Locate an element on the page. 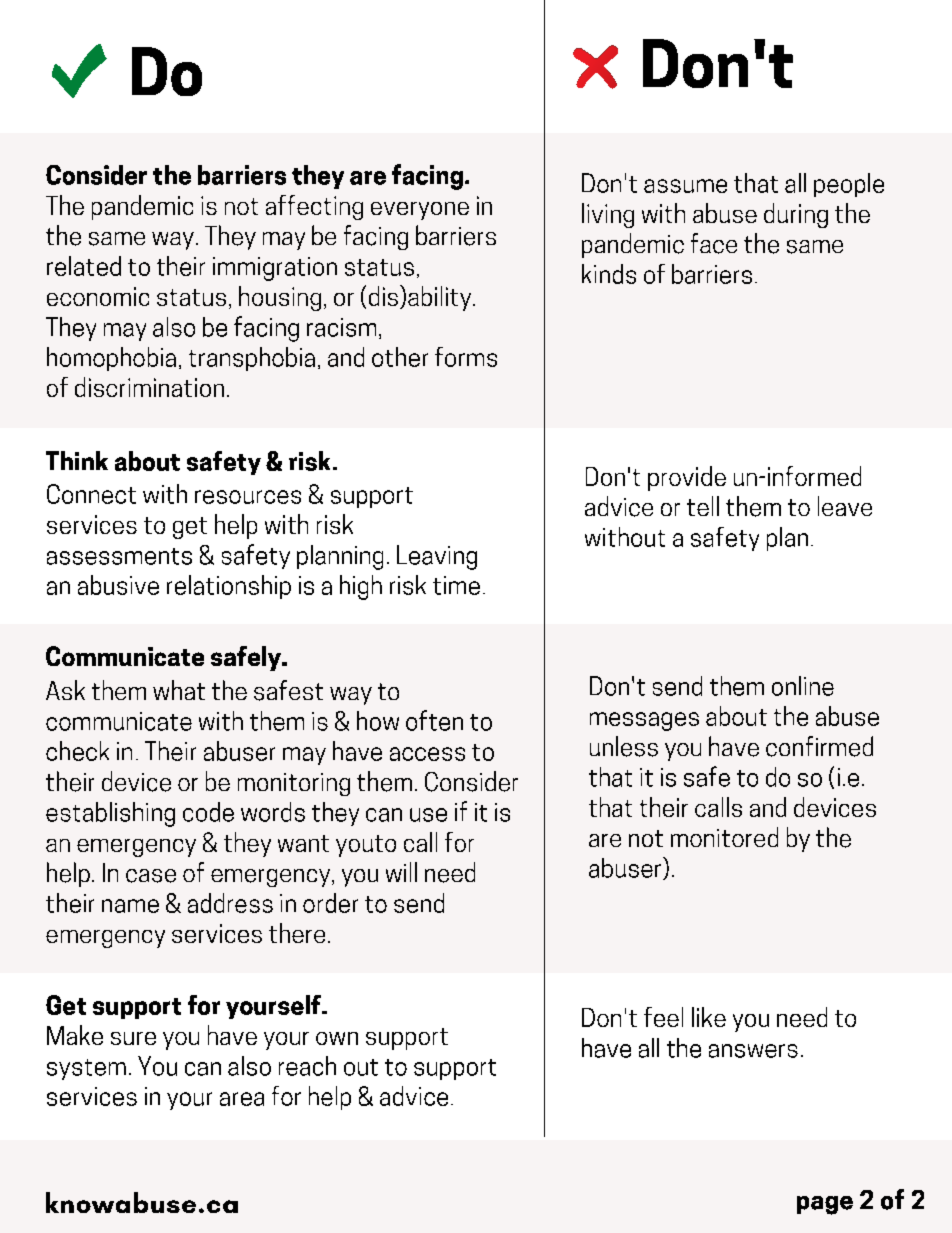 The height and width of the document is (1233, 952). Leaving is located at coordinates (437, 557).
